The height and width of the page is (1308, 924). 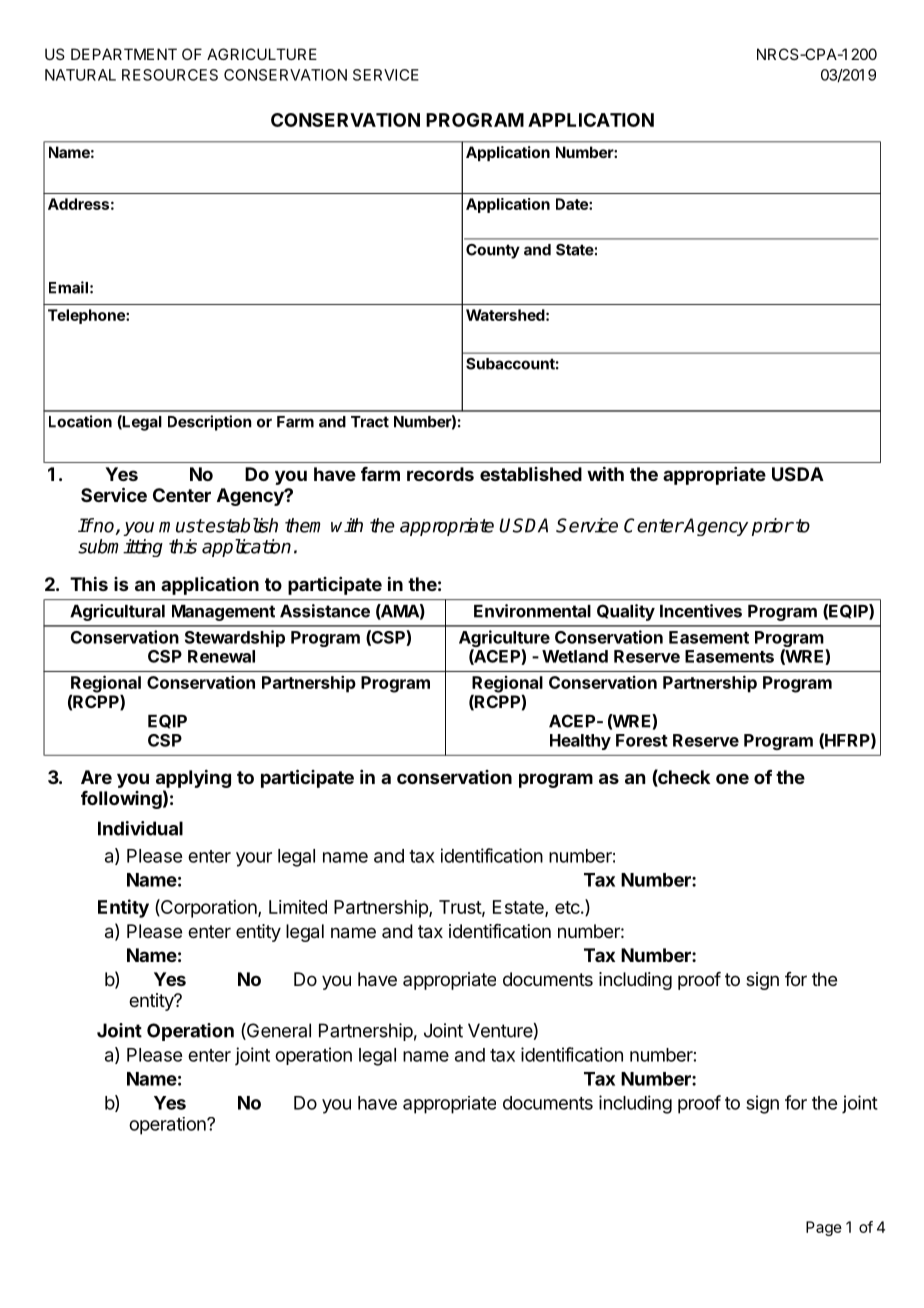 What do you see at coordinates (642, 740) in the page?
I see `Forest` at bounding box center [642, 740].
